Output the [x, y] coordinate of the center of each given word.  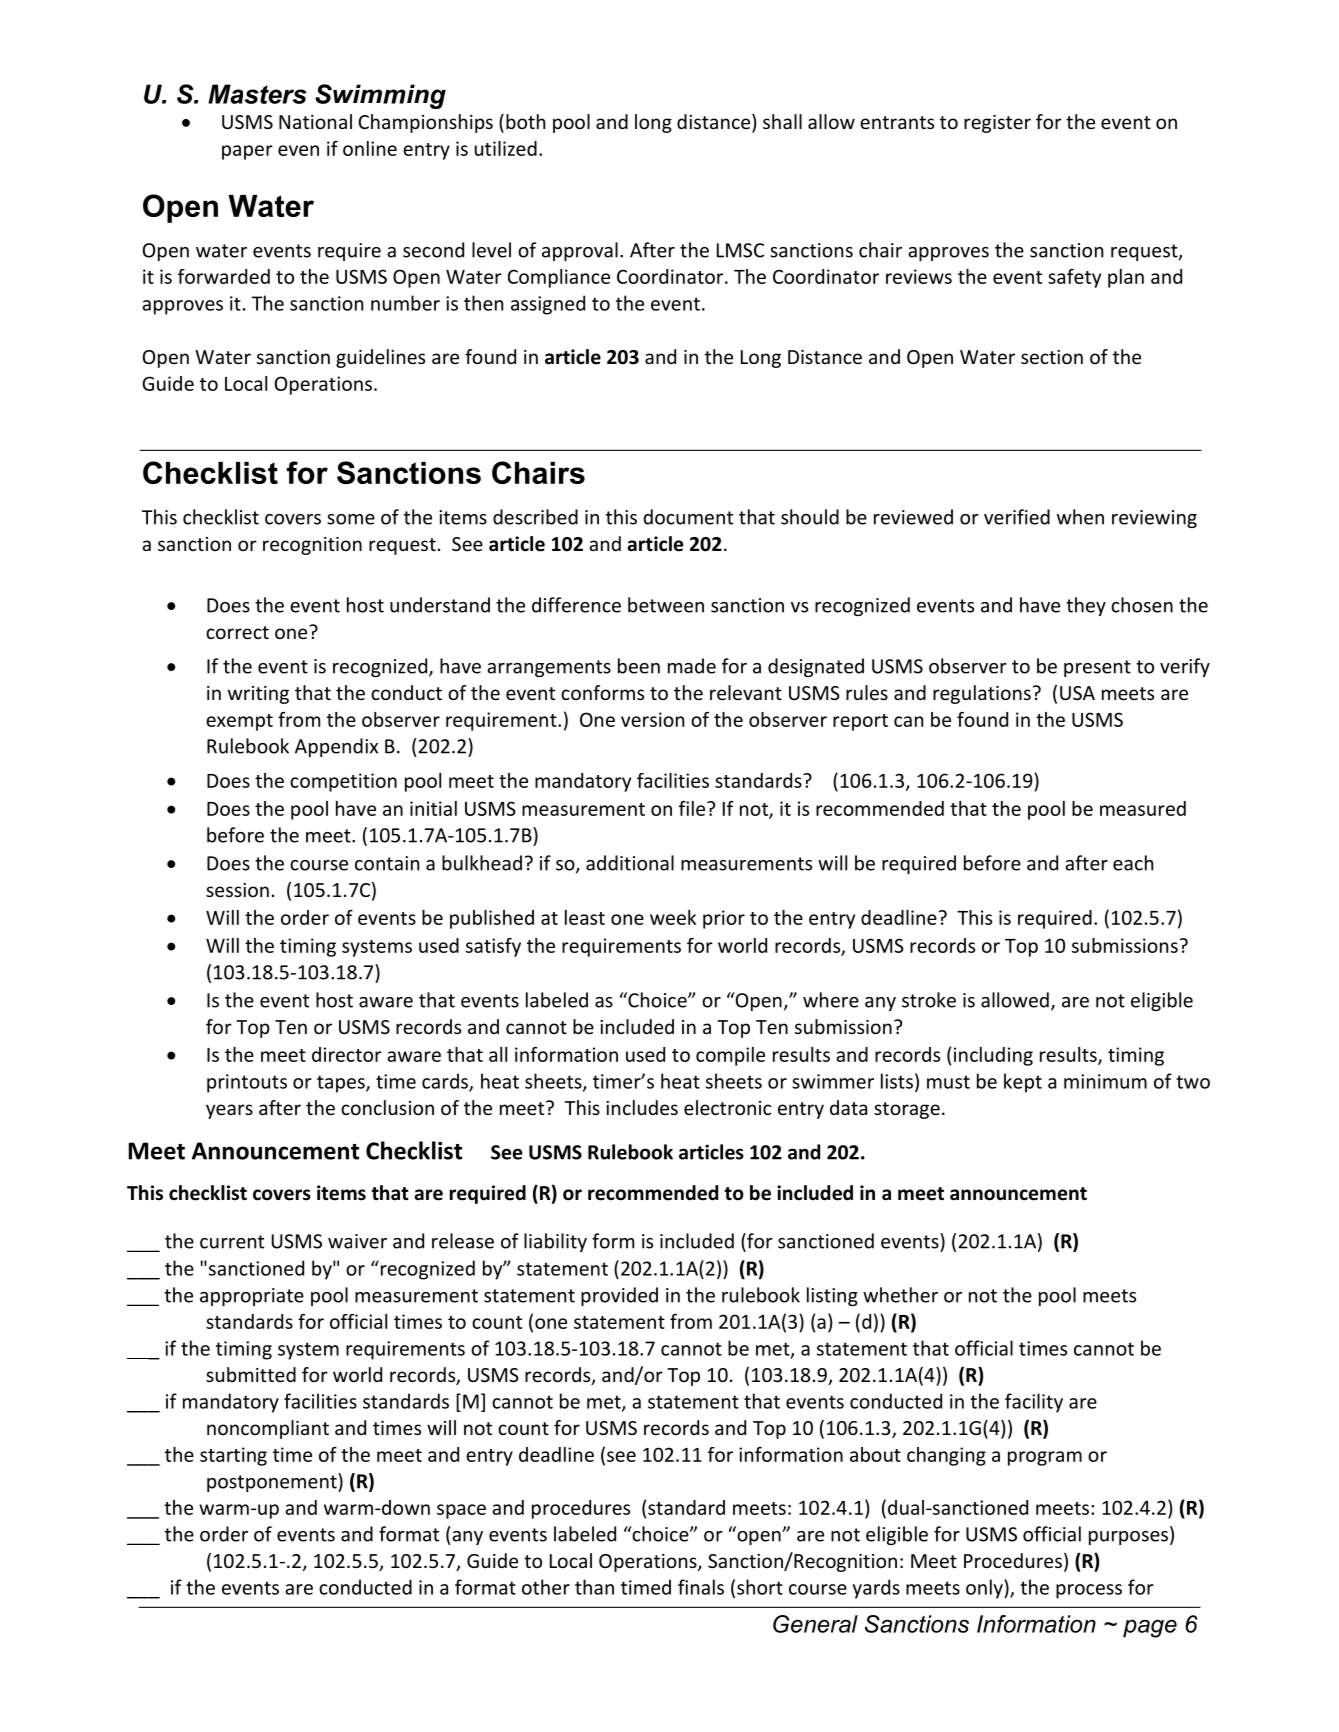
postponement [273, 1482]
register [997, 124]
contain [387, 863]
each [1133, 863]
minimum [1105, 1081]
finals [701, 1587]
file [693, 808]
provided [619, 1296]
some [351, 519]
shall [782, 121]
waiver [357, 1241]
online [370, 148]
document [688, 517]
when [1080, 517]
